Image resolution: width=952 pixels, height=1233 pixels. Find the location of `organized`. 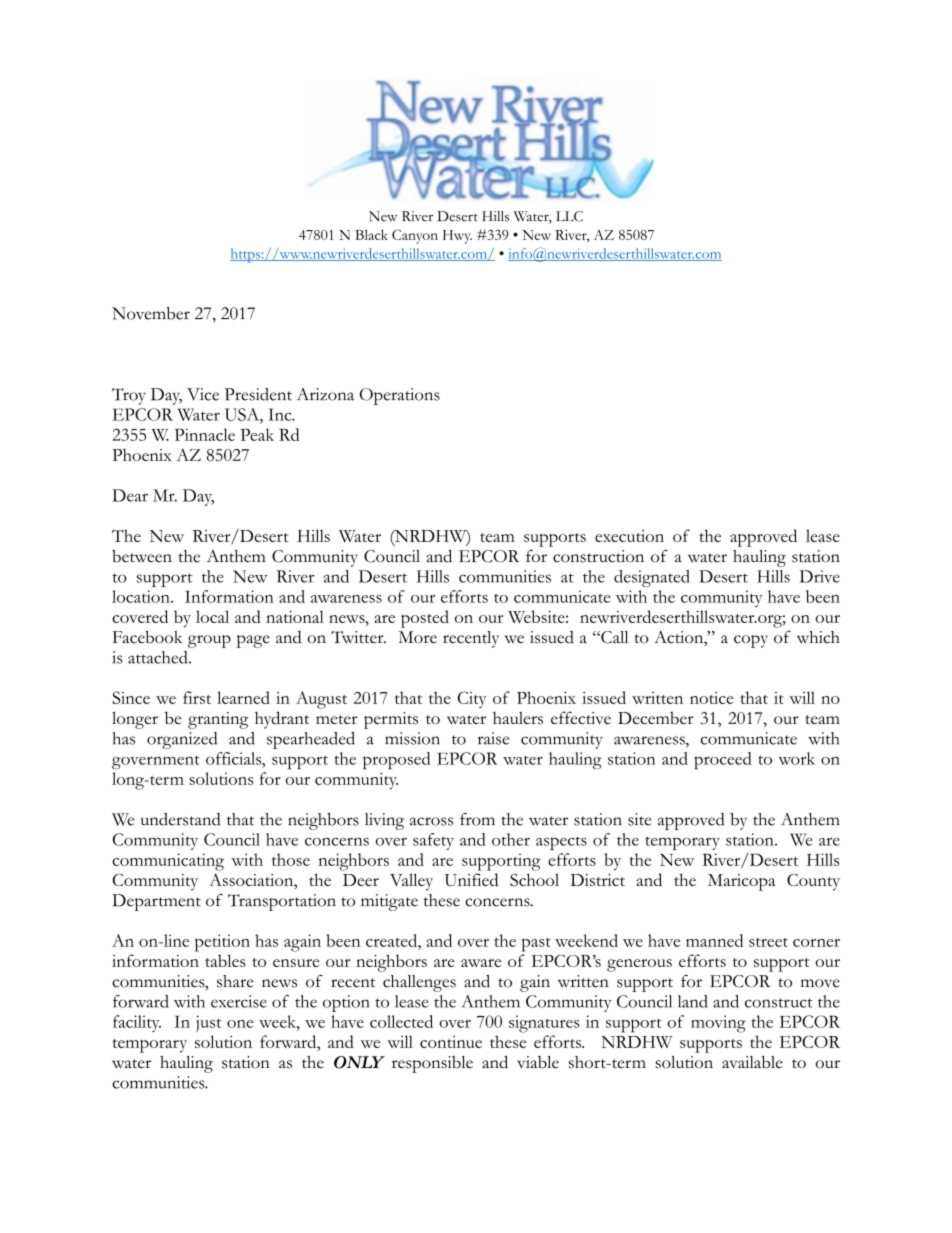

organized is located at coordinates (182, 740).
